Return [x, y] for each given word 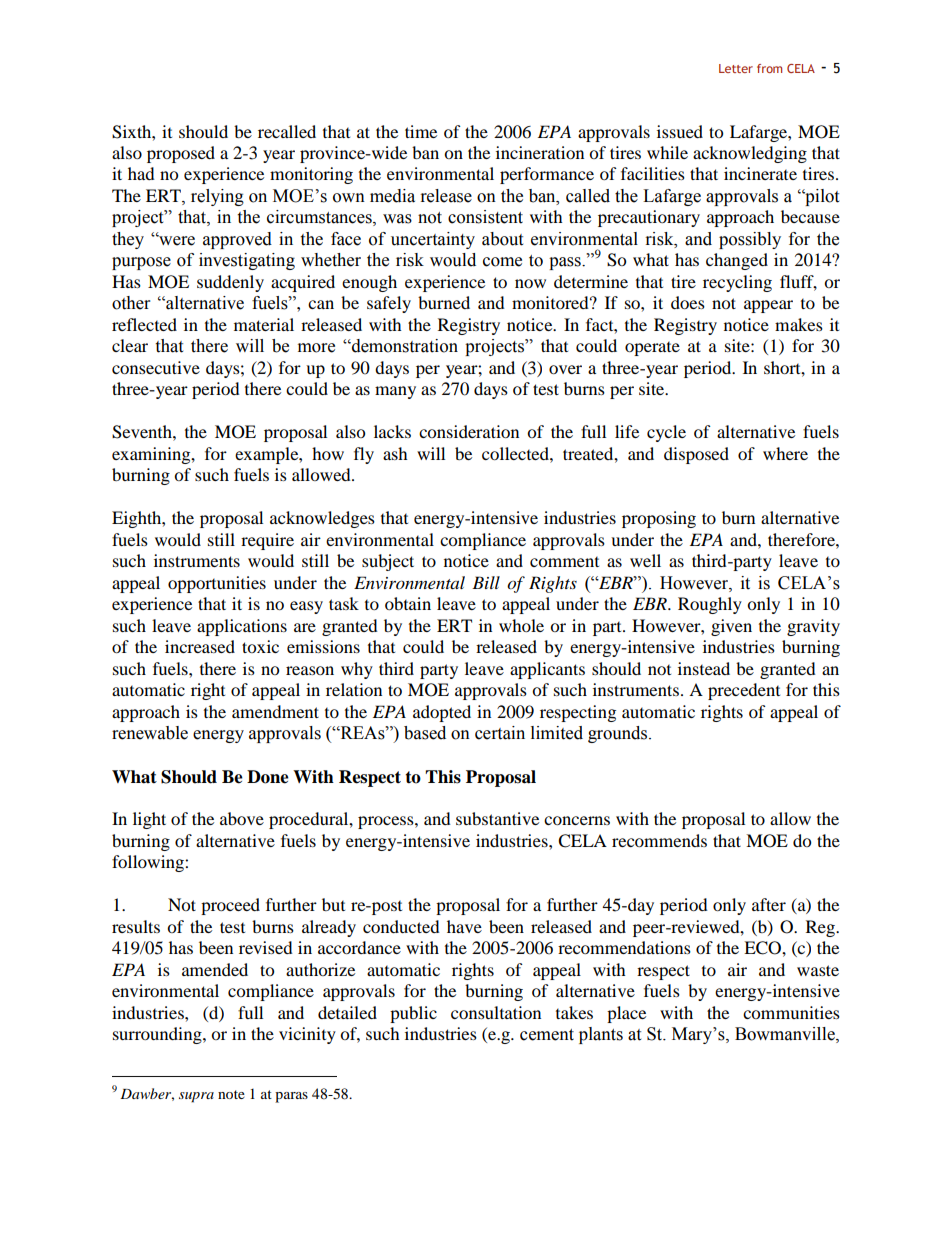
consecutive [156, 367]
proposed [181, 154]
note [231, 1094]
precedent [744, 691]
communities [791, 1012]
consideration [469, 431]
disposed [696, 455]
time [421, 131]
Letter [736, 68]
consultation [496, 1012]
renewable [150, 733]
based [425, 733]
